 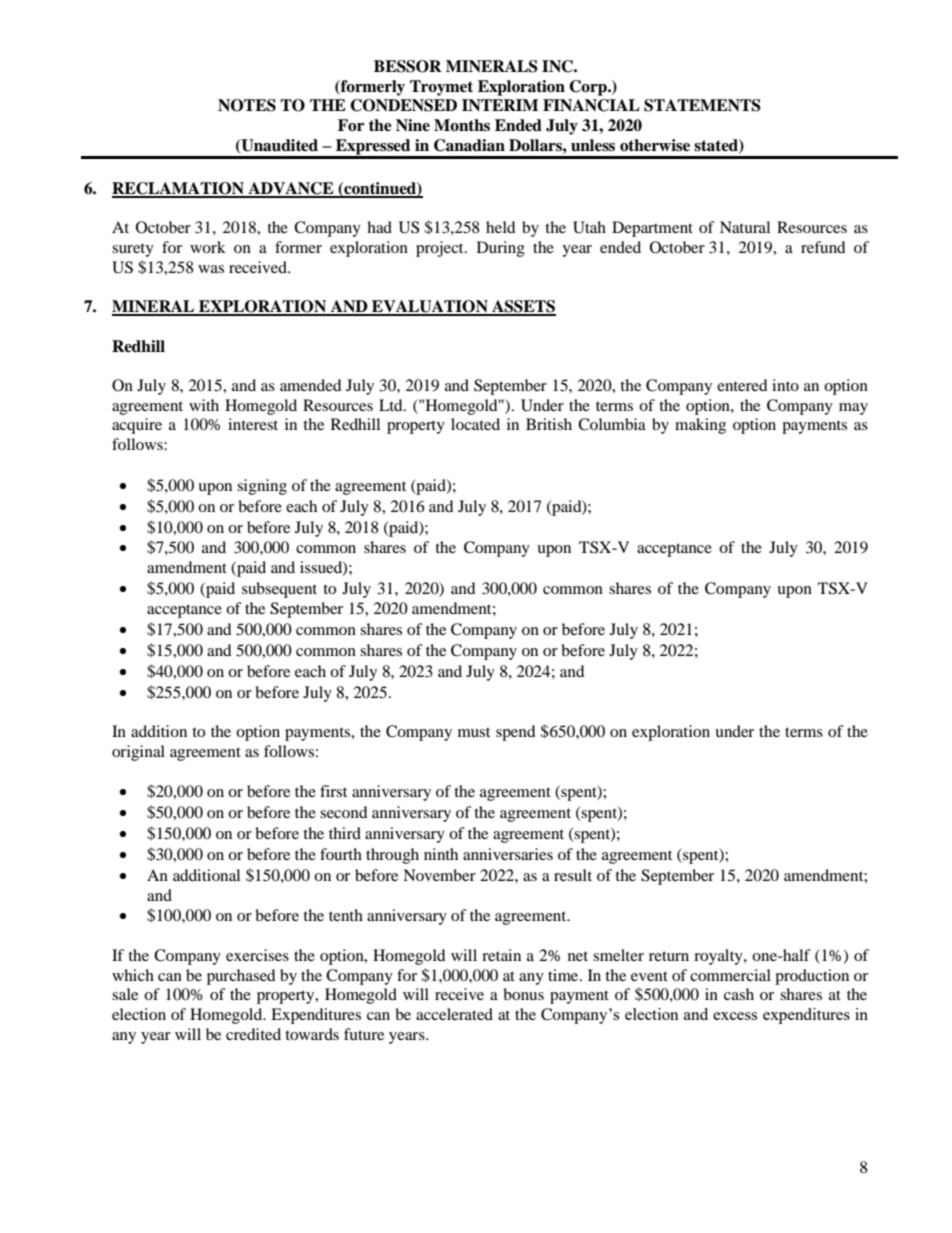 What do you see at coordinates (700, 426) in the page?
I see `making` at bounding box center [700, 426].
